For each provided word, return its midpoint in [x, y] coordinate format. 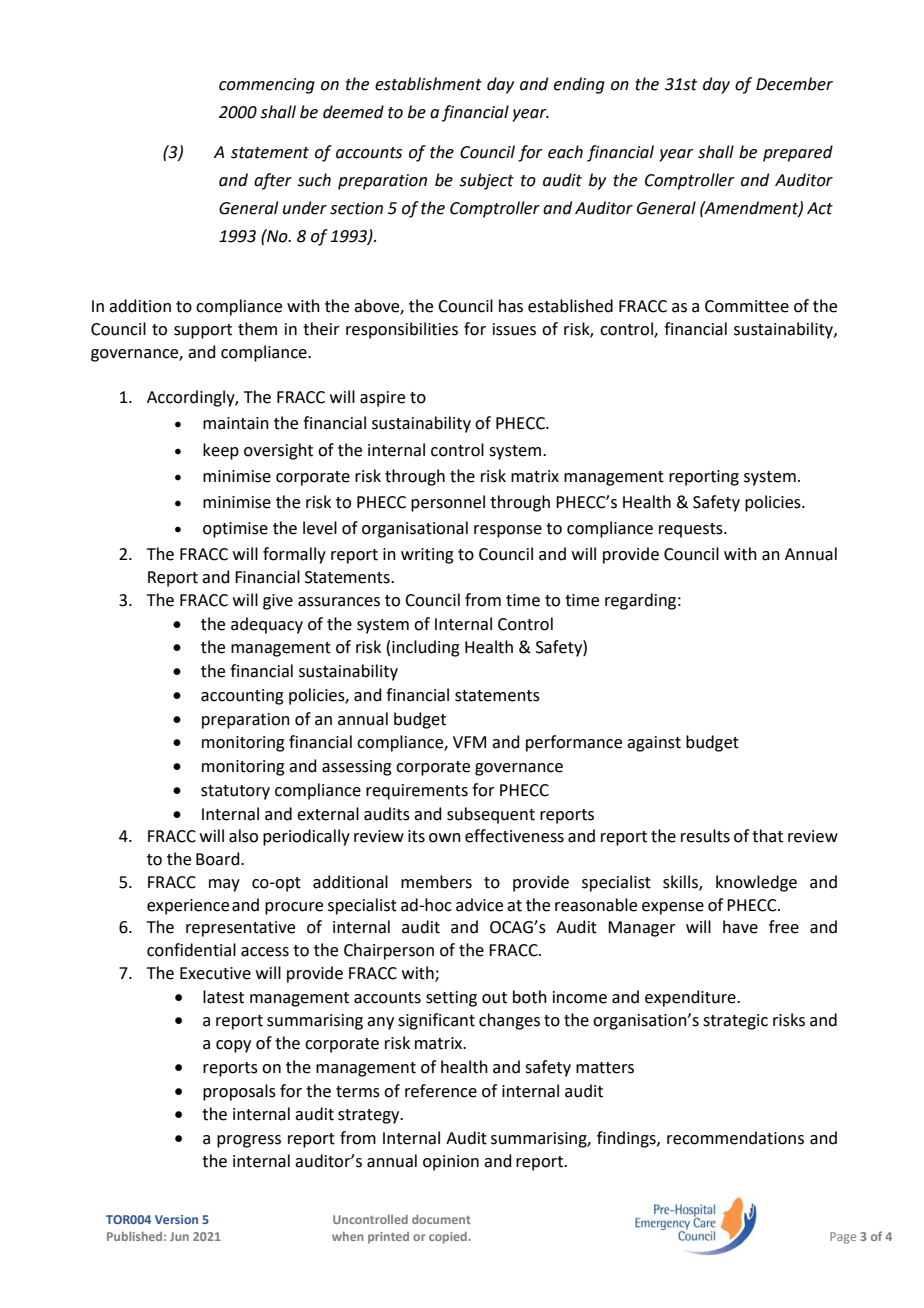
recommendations [735, 1138]
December [794, 84]
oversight [278, 451]
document [441, 1219]
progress [249, 1141]
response [508, 531]
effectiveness [514, 836]
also [243, 836]
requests [692, 530]
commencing [267, 86]
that [767, 836]
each [565, 152]
